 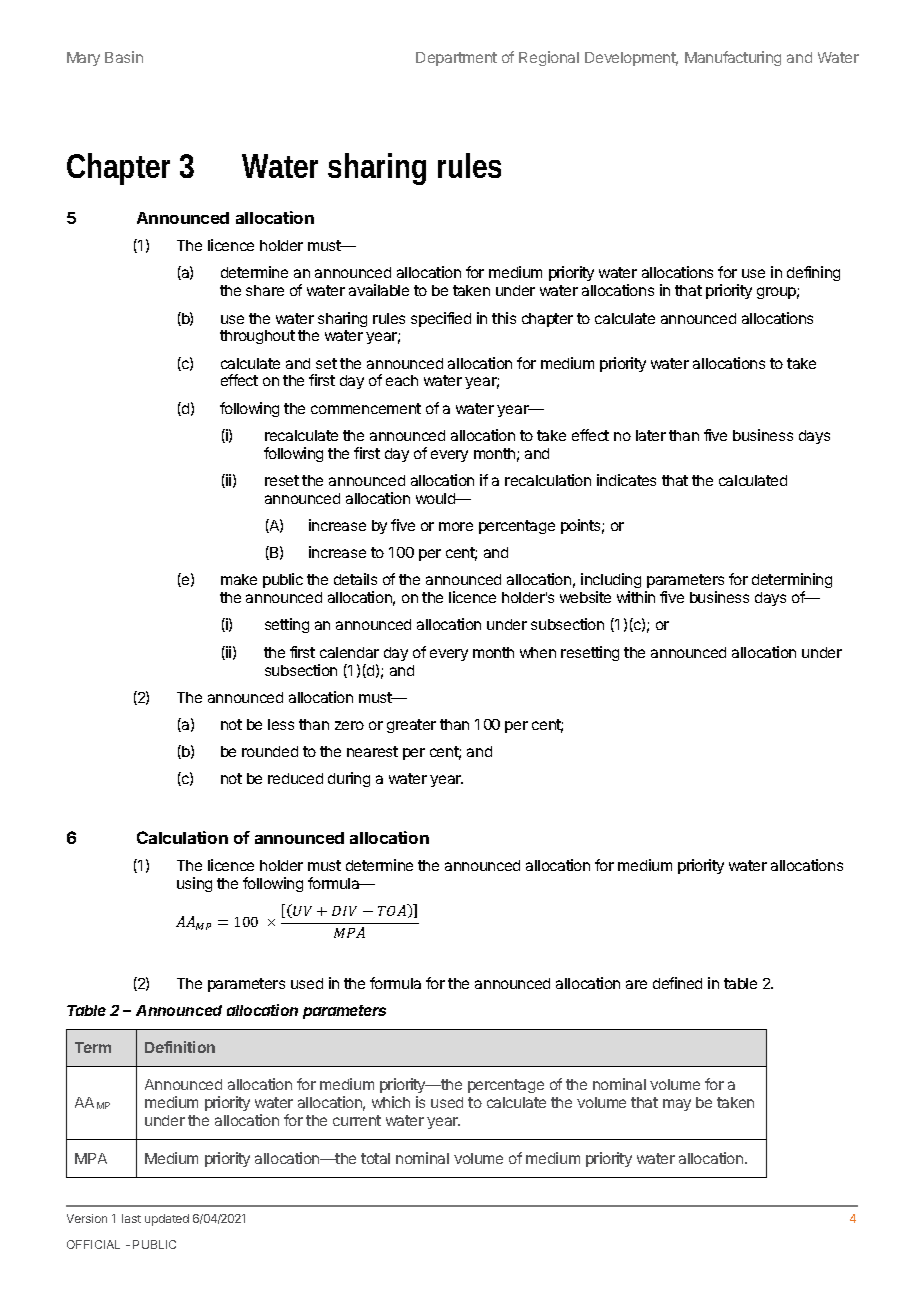 I want to click on later, so click(x=651, y=435).
